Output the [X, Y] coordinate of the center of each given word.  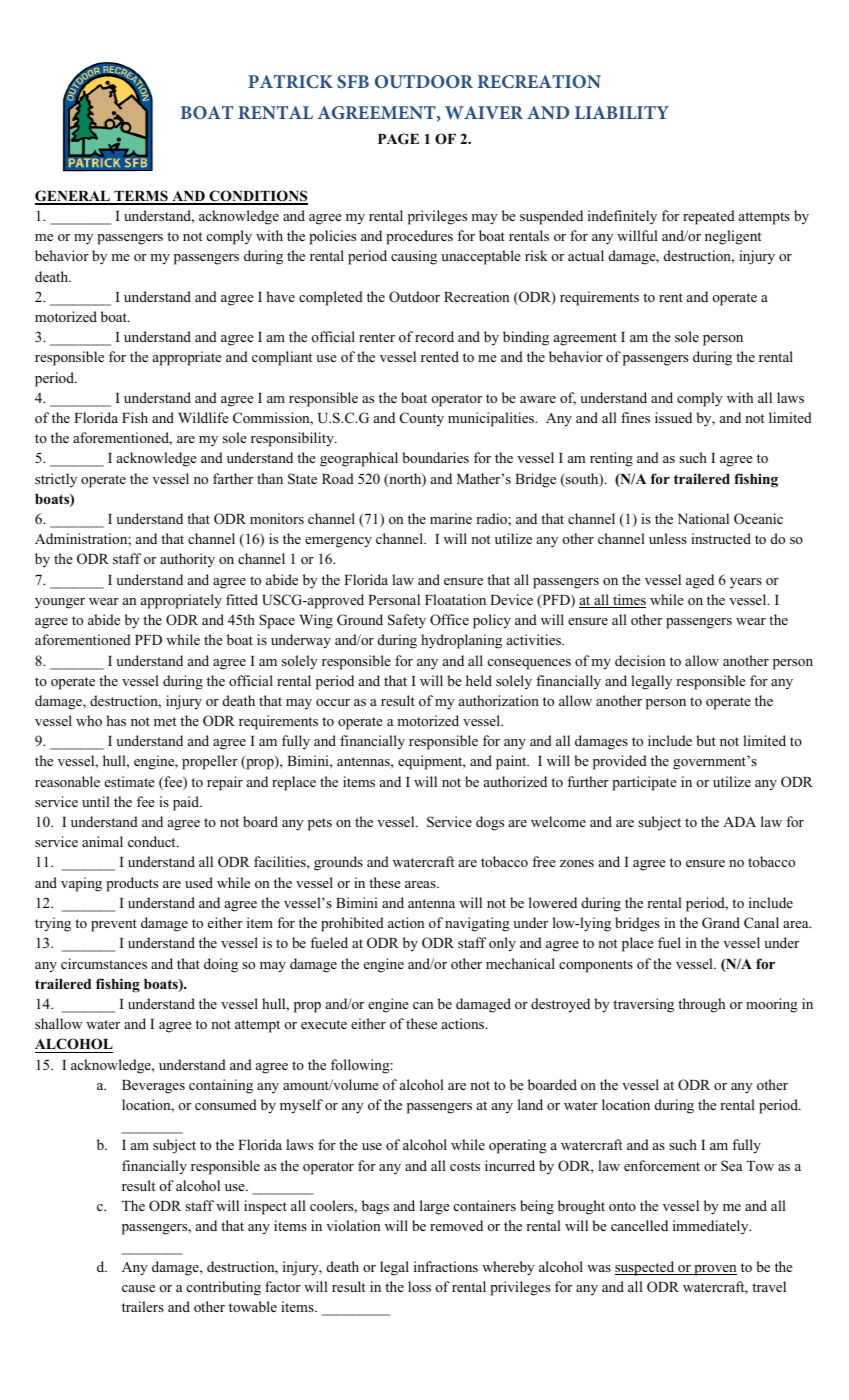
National [703, 518]
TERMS [141, 197]
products [132, 884]
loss [419, 1286]
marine [451, 518]
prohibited [352, 924]
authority [187, 560]
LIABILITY [622, 112]
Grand [721, 923]
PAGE [398, 139]
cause [138, 1288]
